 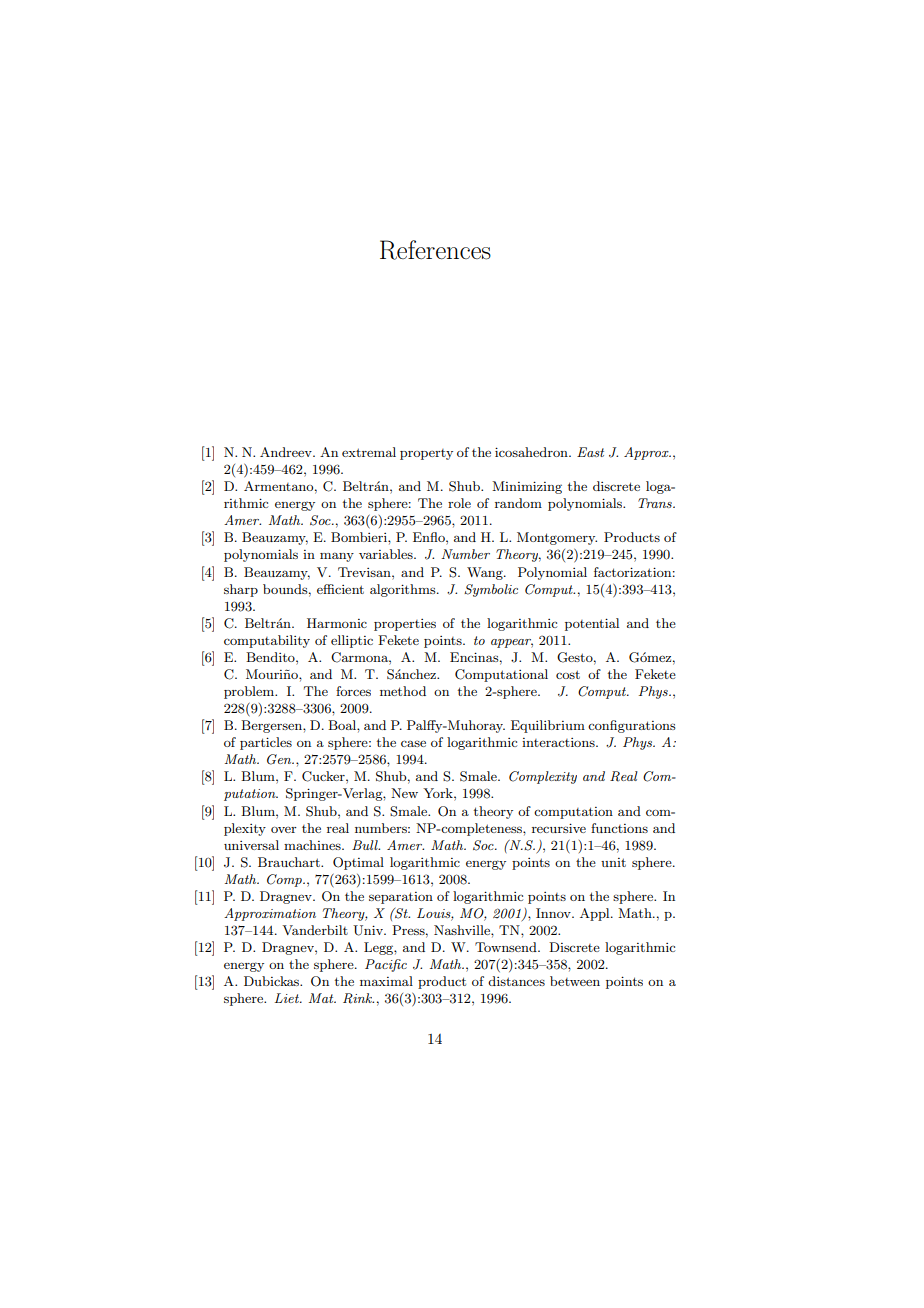 What do you see at coordinates (337, 623) in the image?
I see `Harmonic` at bounding box center [337, 623].
